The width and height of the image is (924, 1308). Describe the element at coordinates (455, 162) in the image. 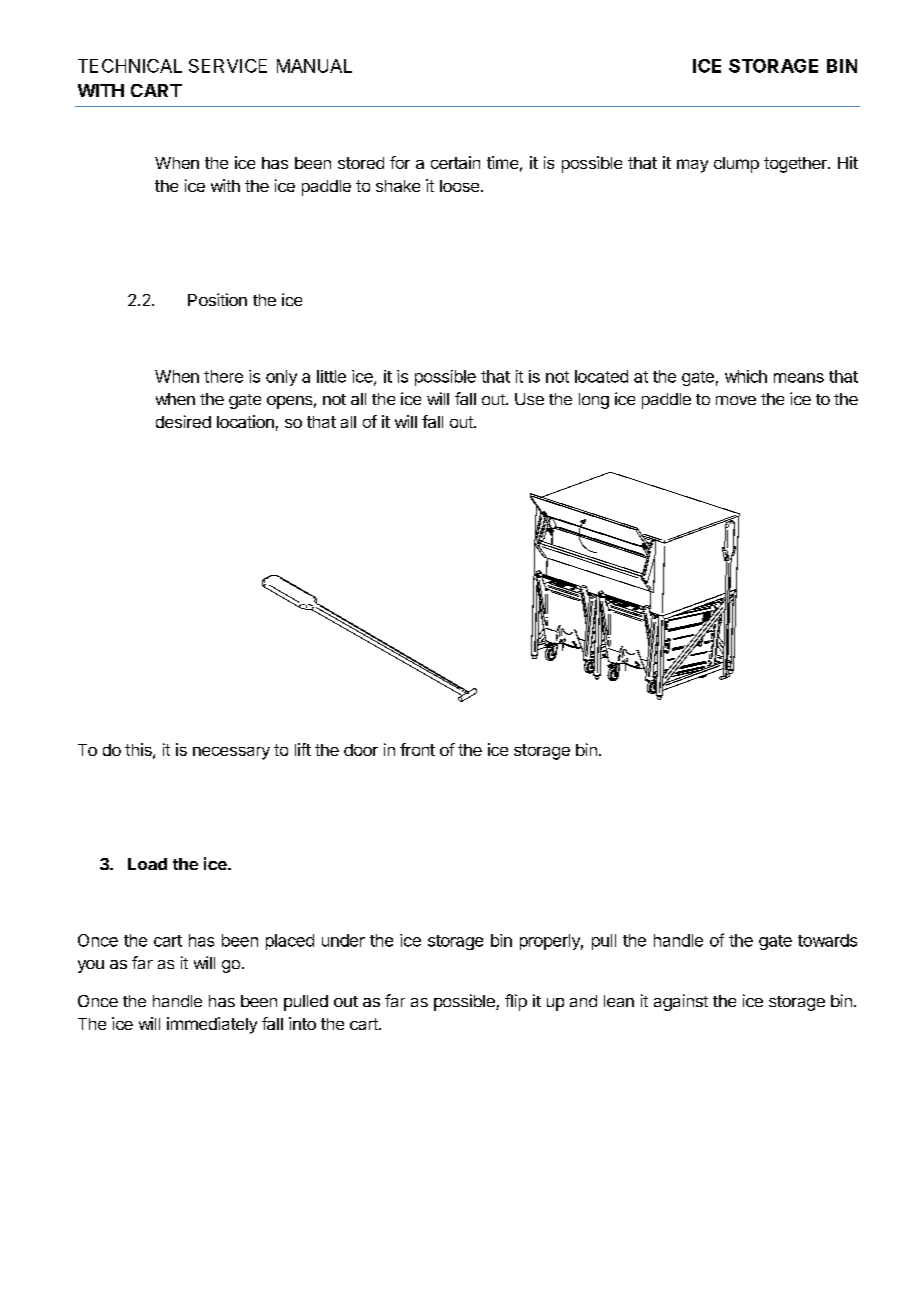

I see `certain` at that location.
